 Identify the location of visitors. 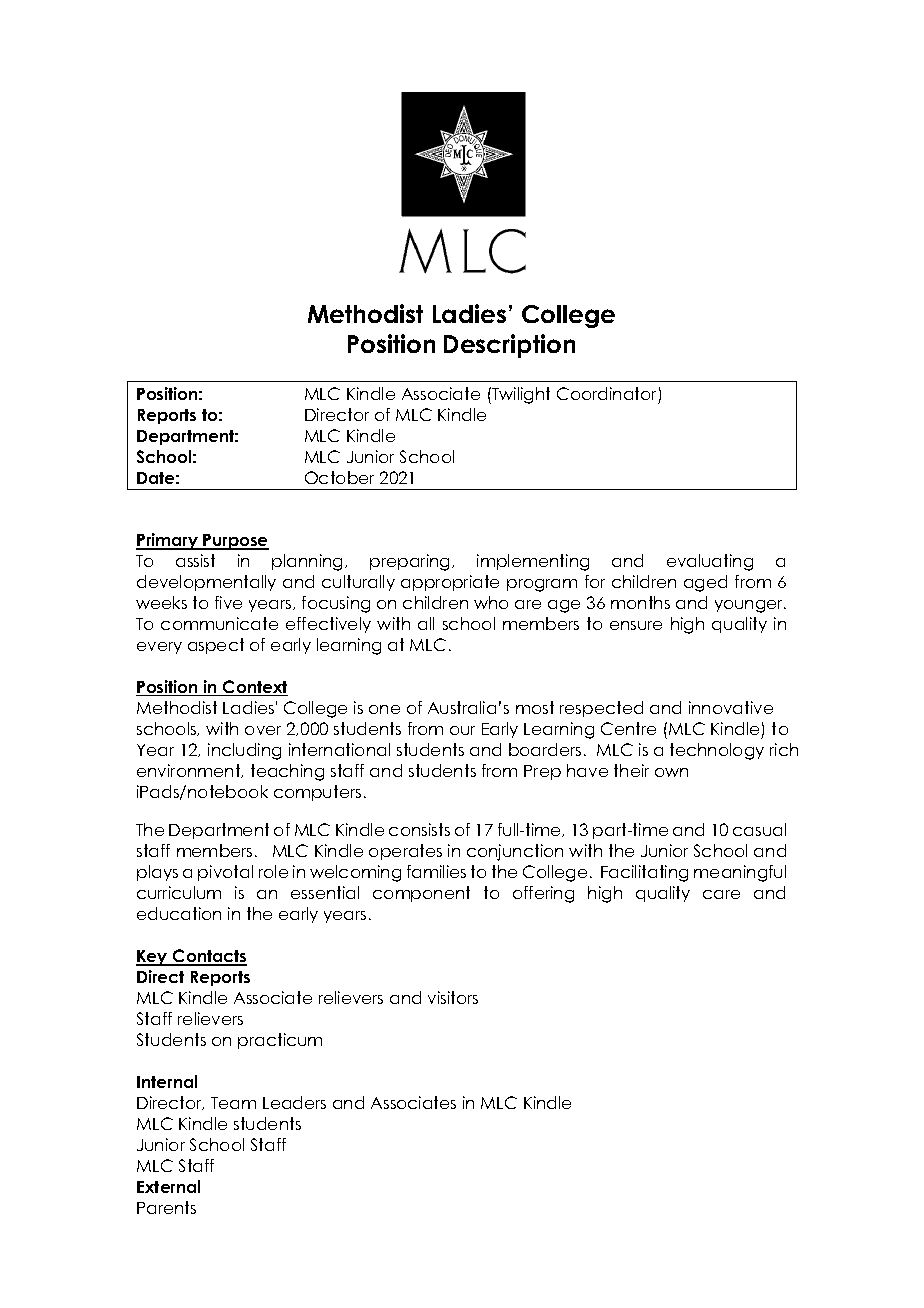
(453, 997).
